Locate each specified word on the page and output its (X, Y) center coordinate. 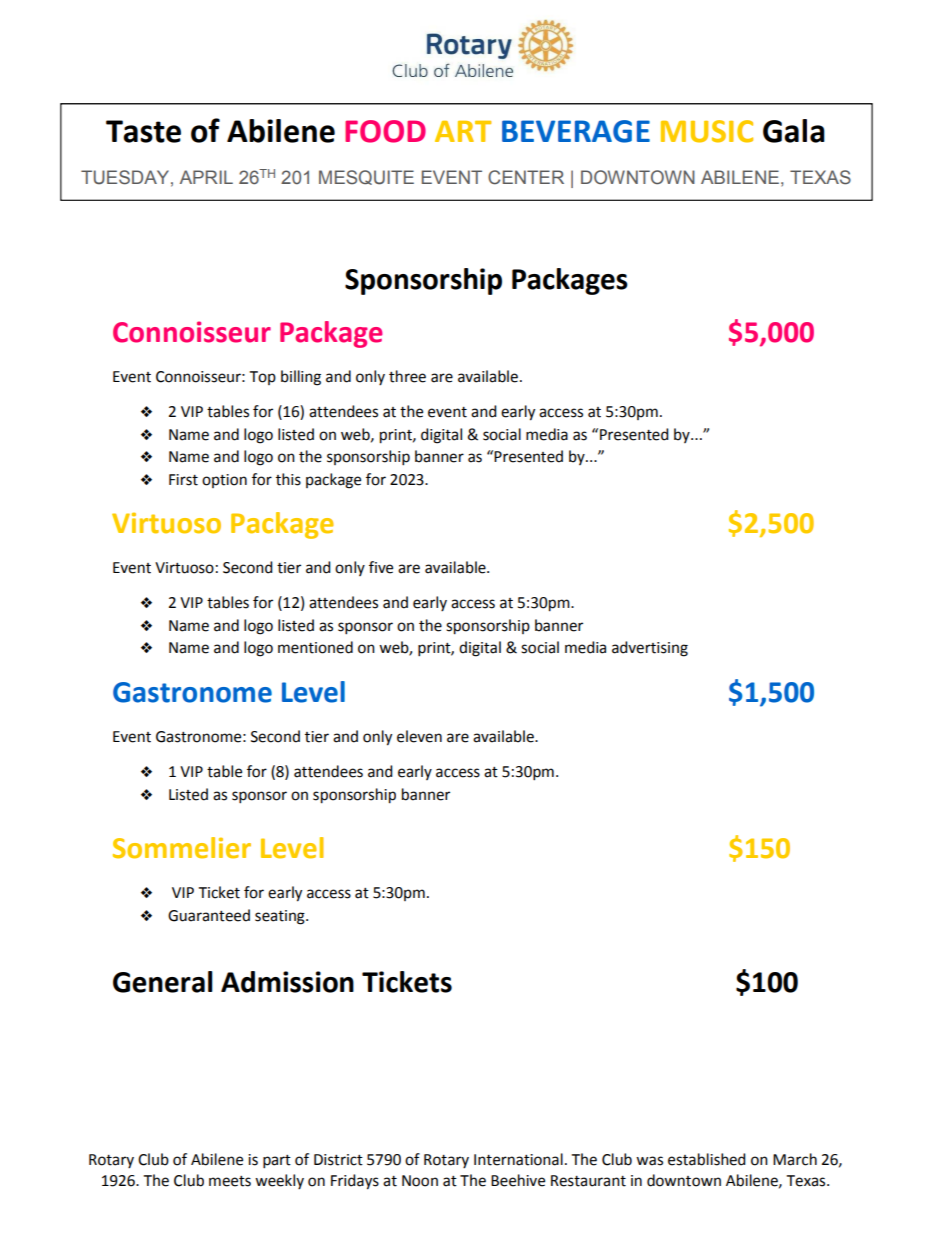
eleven (419, 736)
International (518, 1159)
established (707, 1159)
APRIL (206, 177)
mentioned (315, 647)
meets (230, 1181)
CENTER (526, 177)
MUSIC (707, 131)
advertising (650, 649)
